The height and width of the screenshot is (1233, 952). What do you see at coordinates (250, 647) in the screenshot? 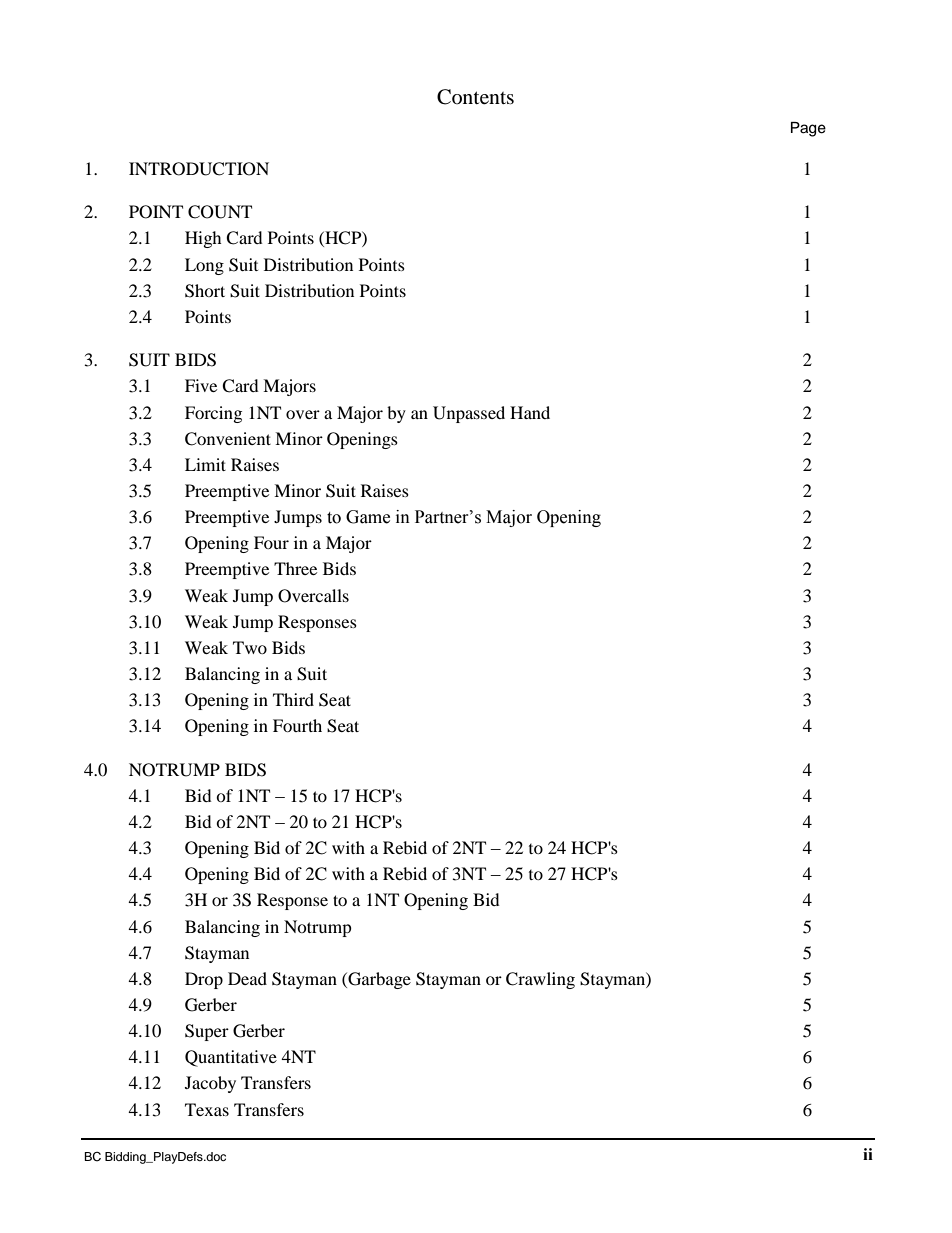
I see `Two` at bounding box center [250, 647].
